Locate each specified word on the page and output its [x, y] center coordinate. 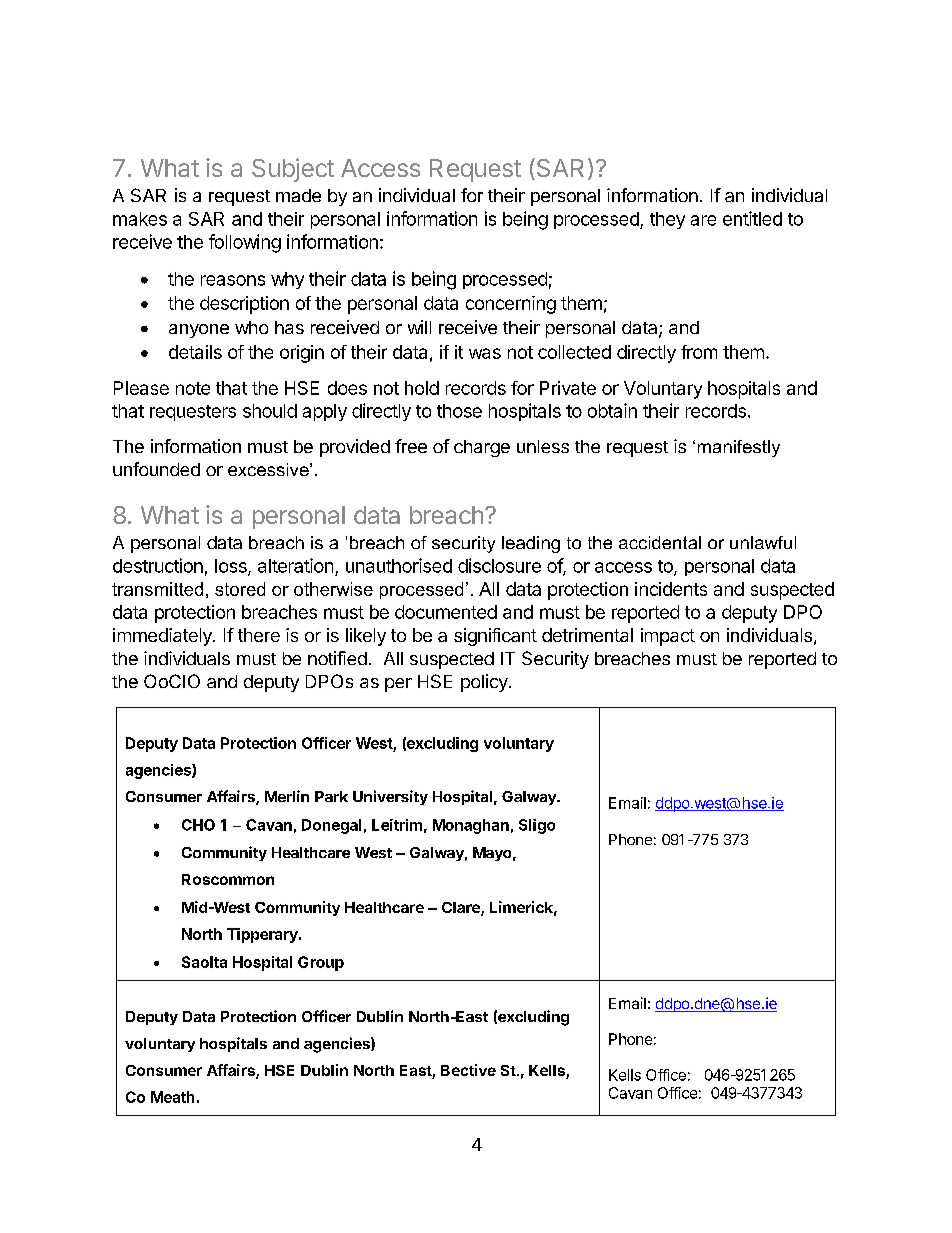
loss [232, 567]
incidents [671, 589]
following [245, 243]
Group [321, 963]
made [298, 195]
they [667, 220]
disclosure [499, 565]
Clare [462, 909]
